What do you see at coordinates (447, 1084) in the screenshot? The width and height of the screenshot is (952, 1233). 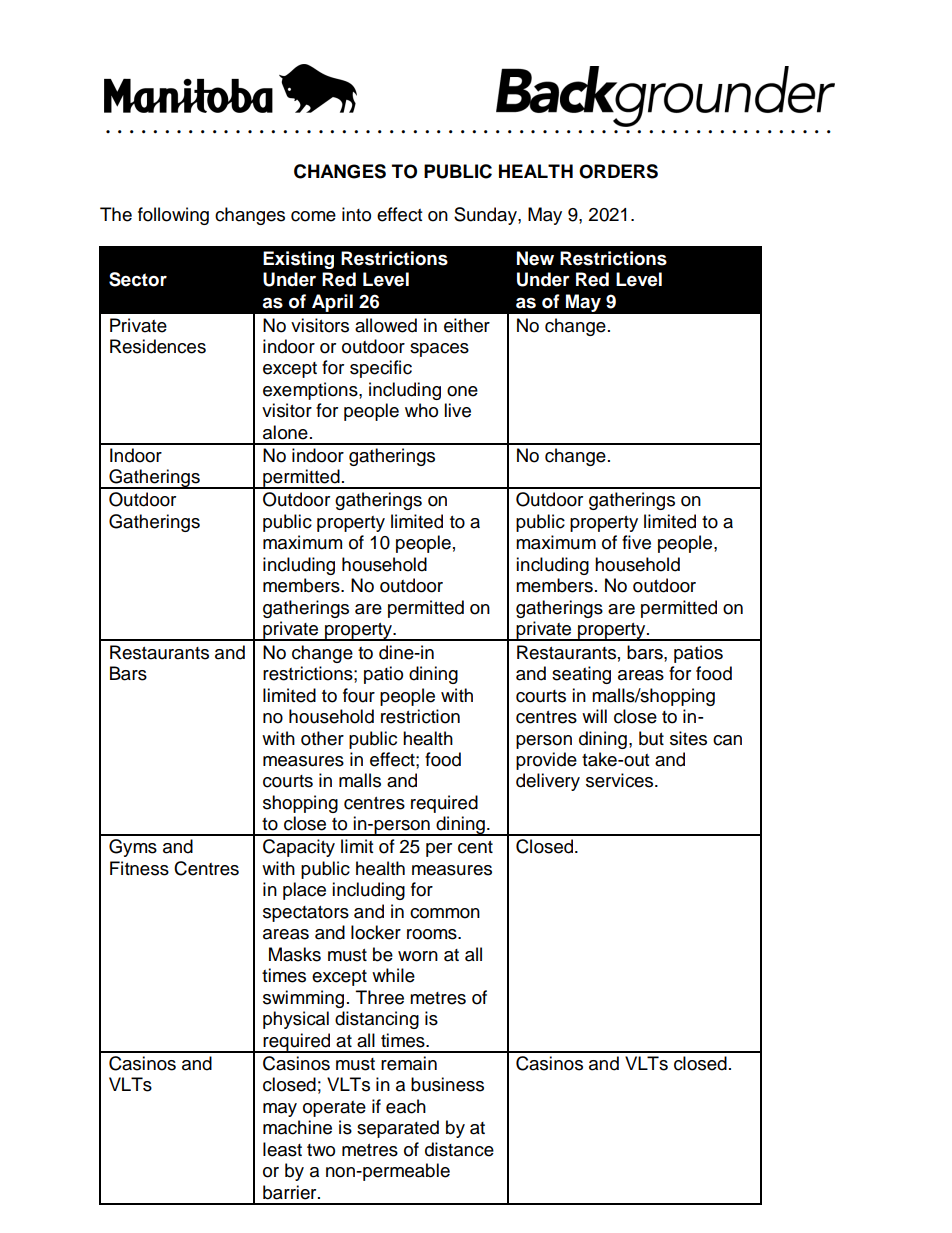 I see `business` at bounding box center [447, 1084].
